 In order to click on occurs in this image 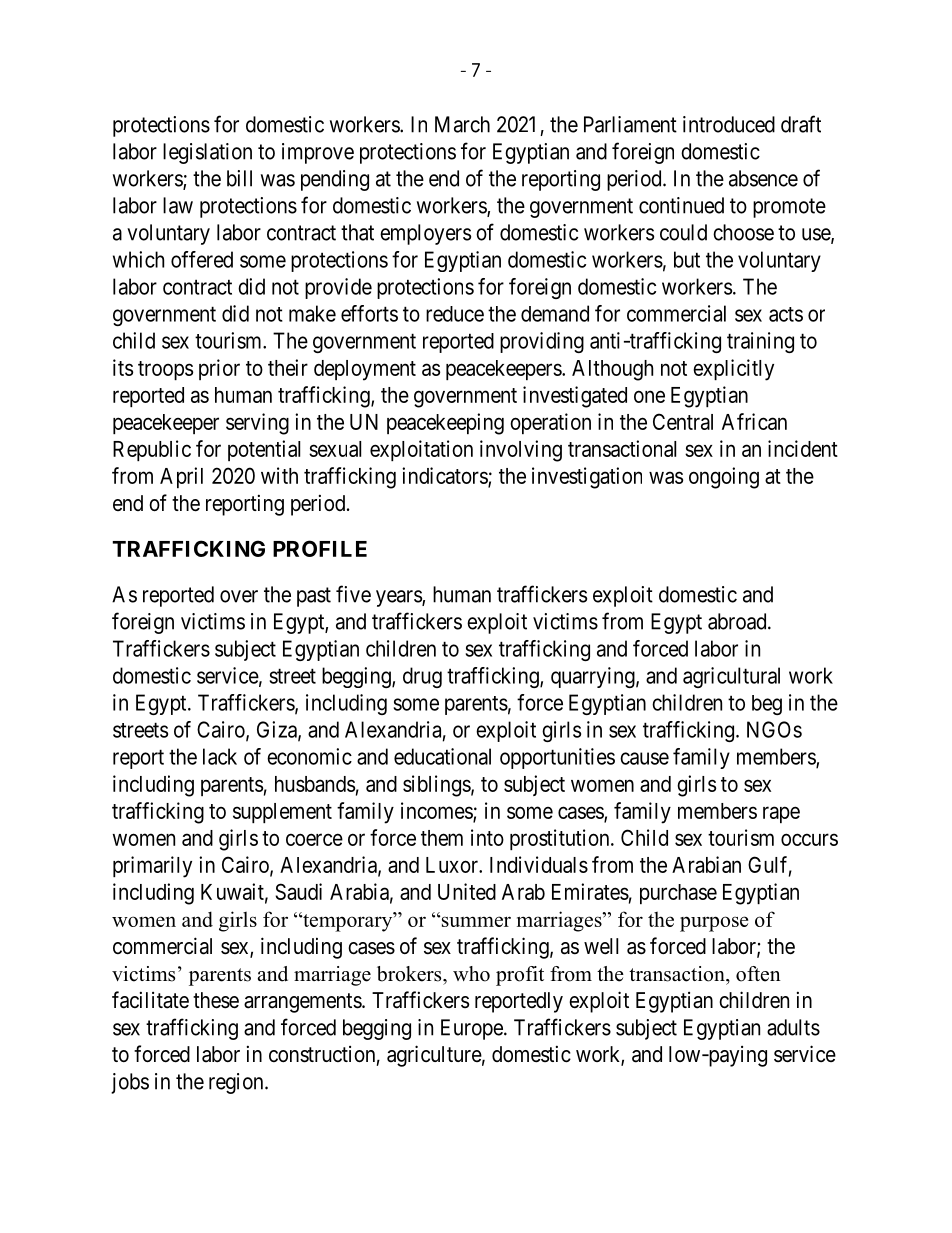, I will do `click(809, 839)`.
